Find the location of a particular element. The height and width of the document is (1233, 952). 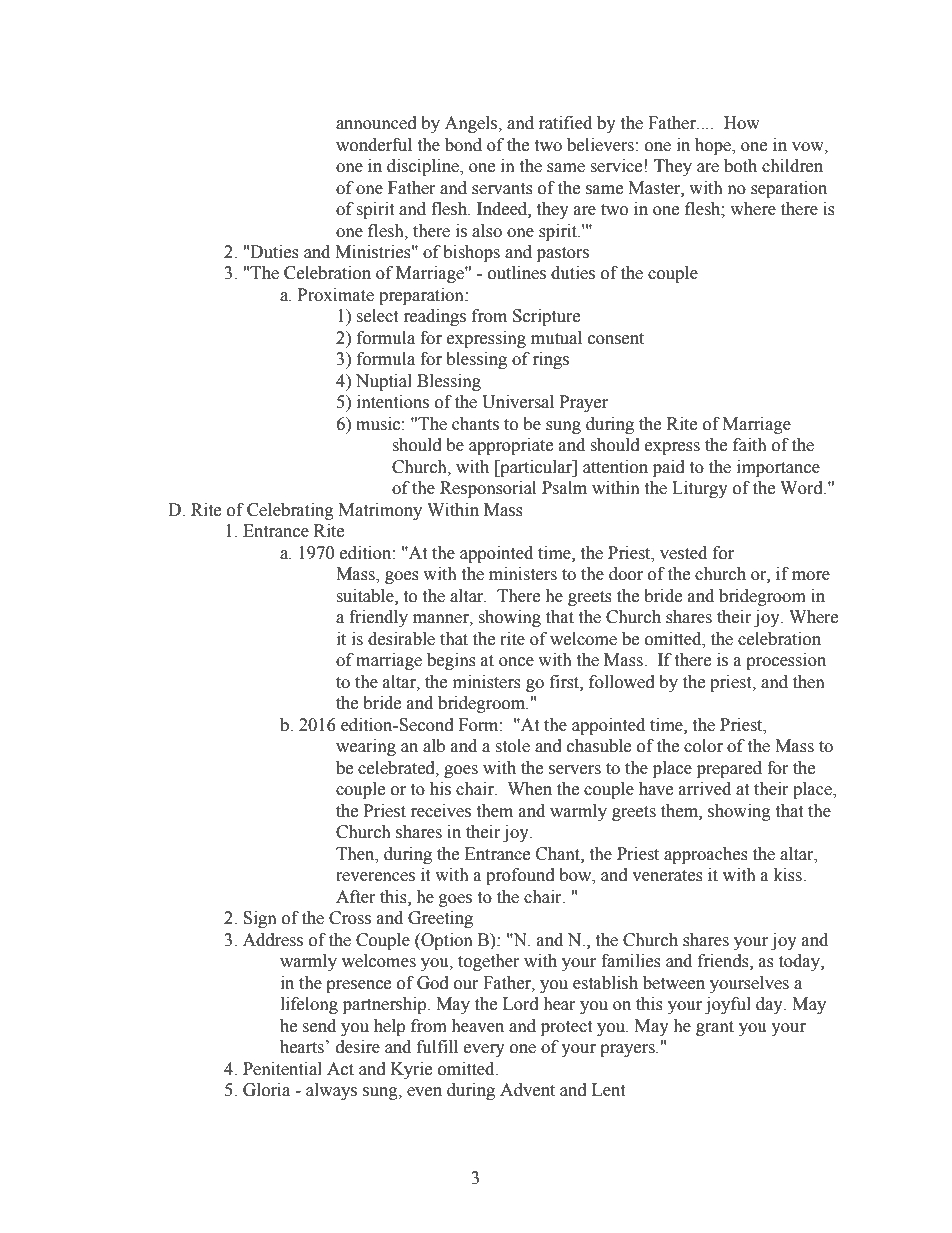

Celebrating is located at coordinates (290, 511).
